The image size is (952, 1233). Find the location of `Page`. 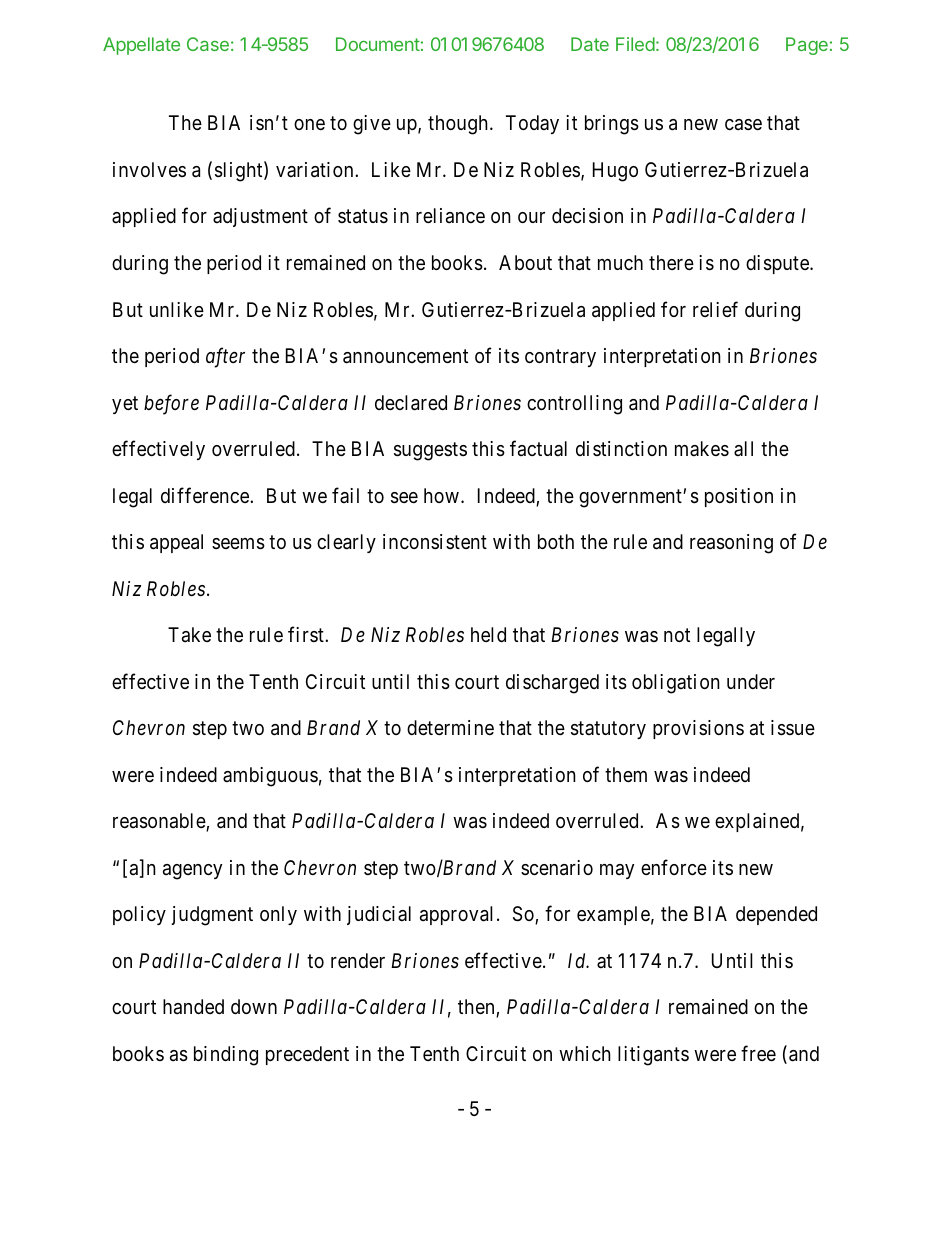

Page is located at coordinates (807, 46).
